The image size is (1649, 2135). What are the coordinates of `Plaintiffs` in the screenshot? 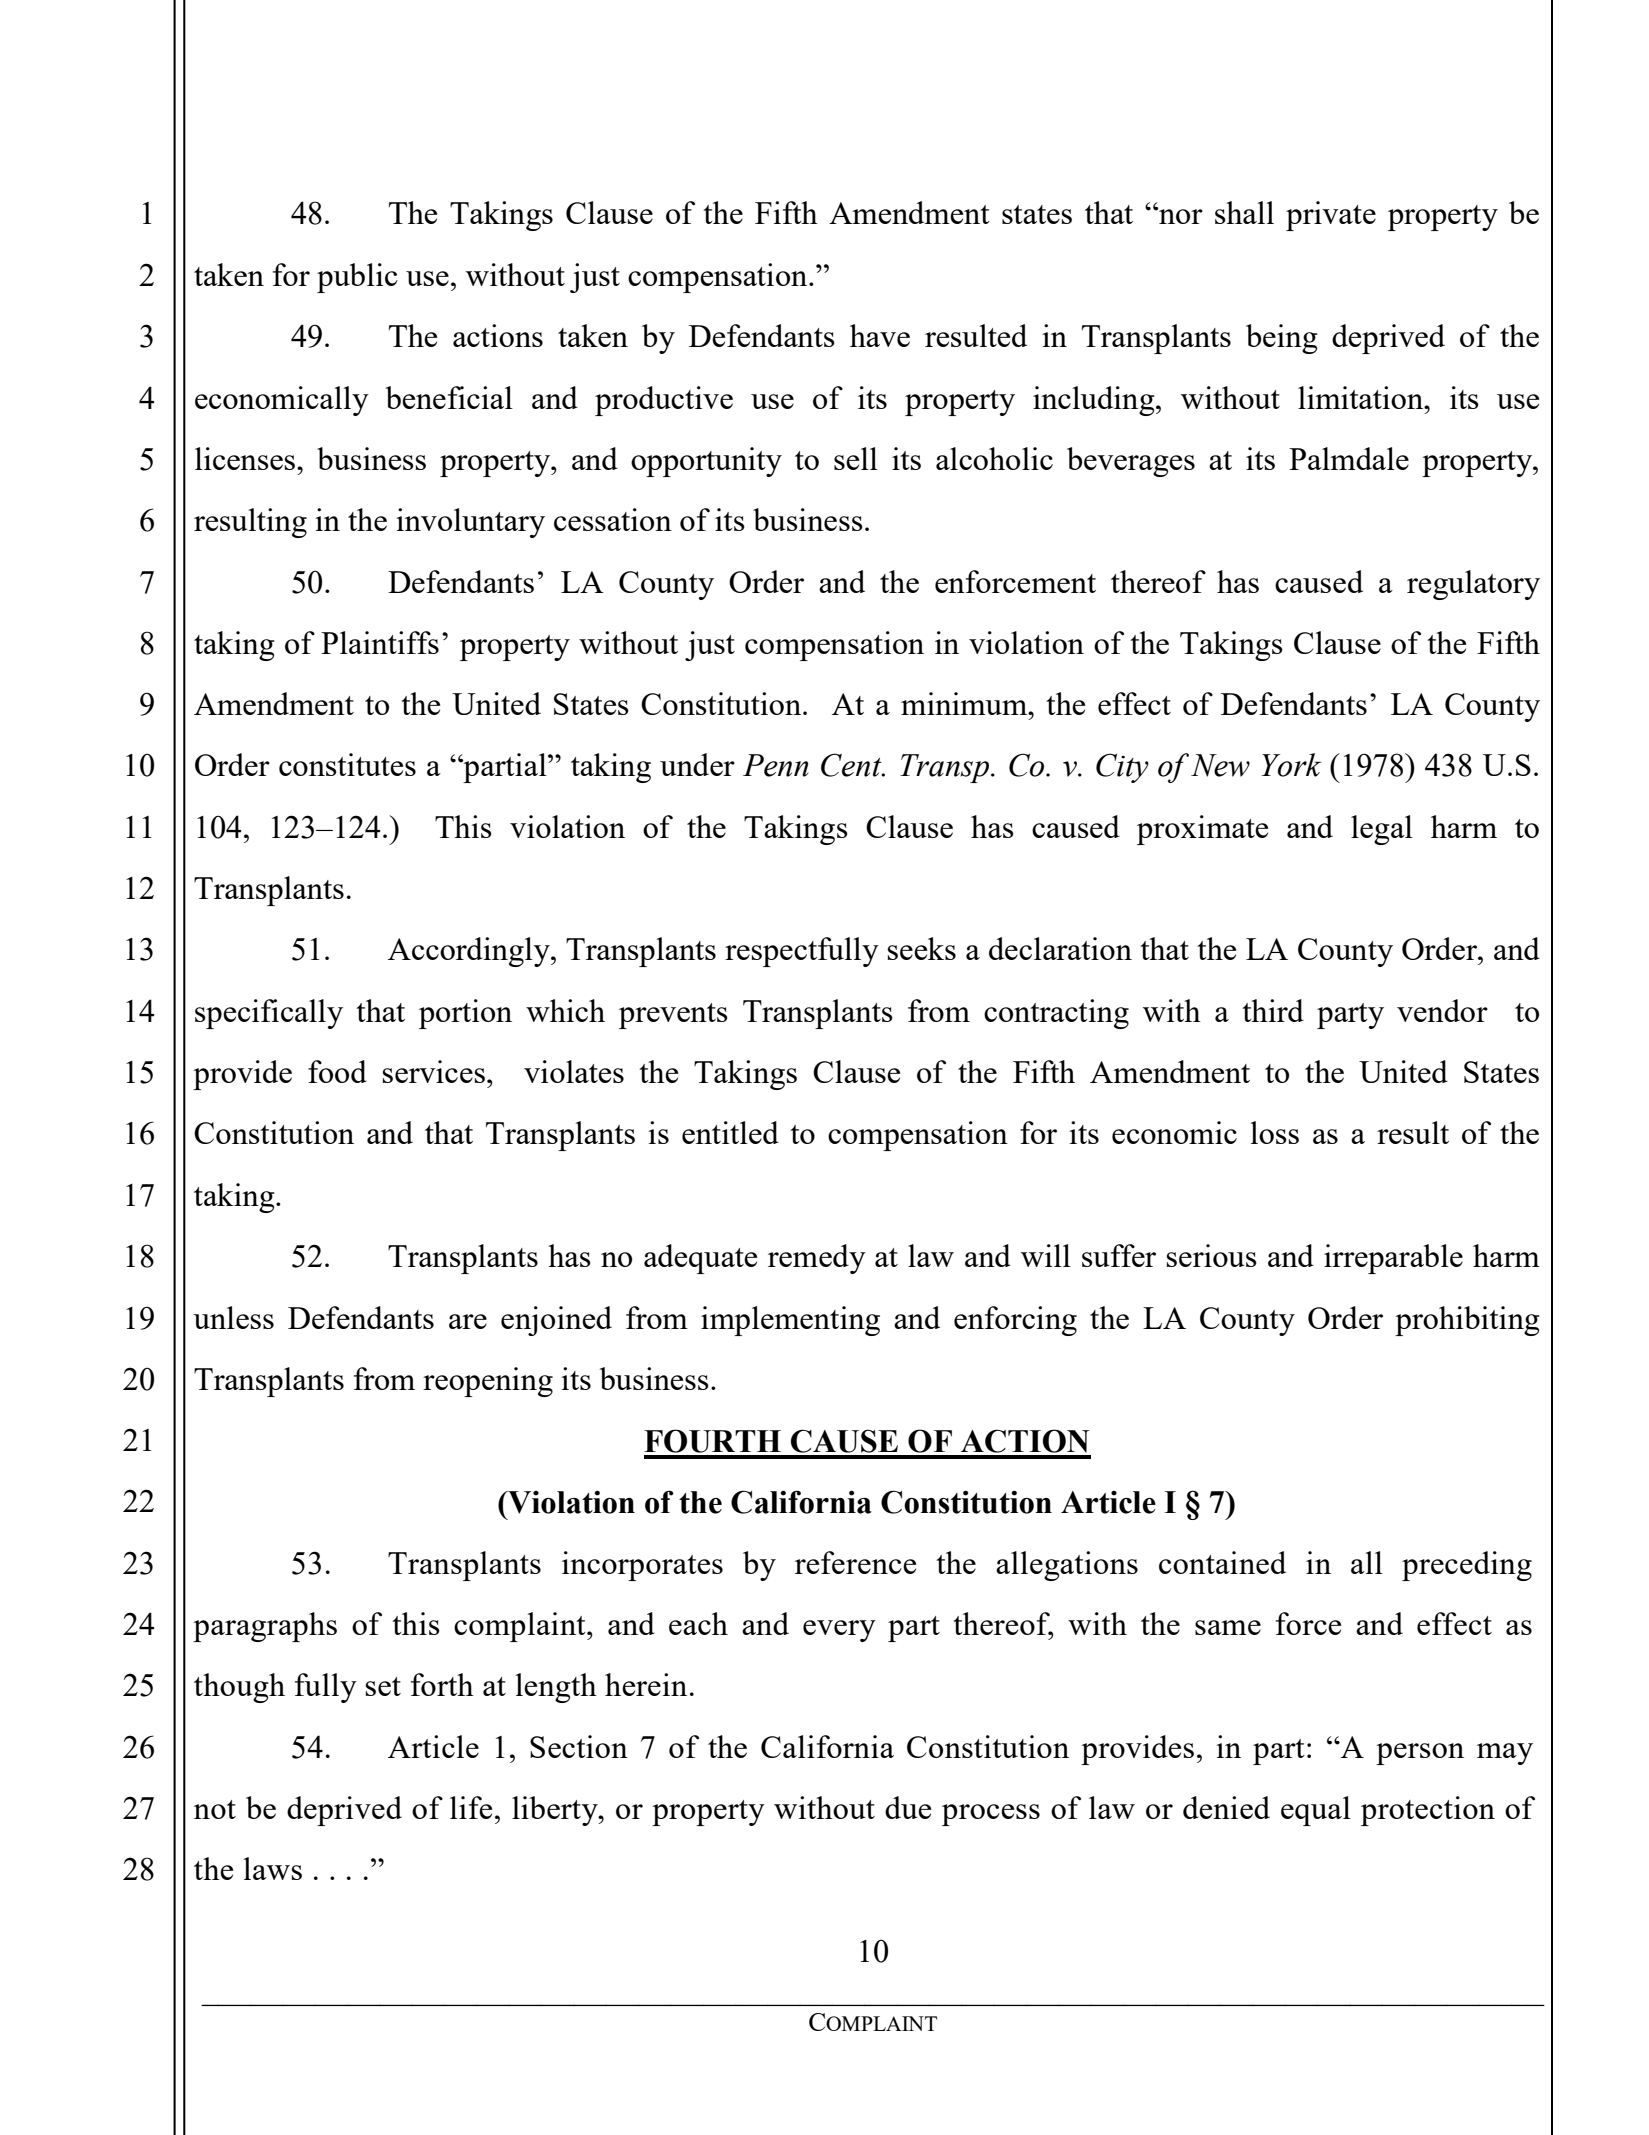 It's located at (380, 642).
